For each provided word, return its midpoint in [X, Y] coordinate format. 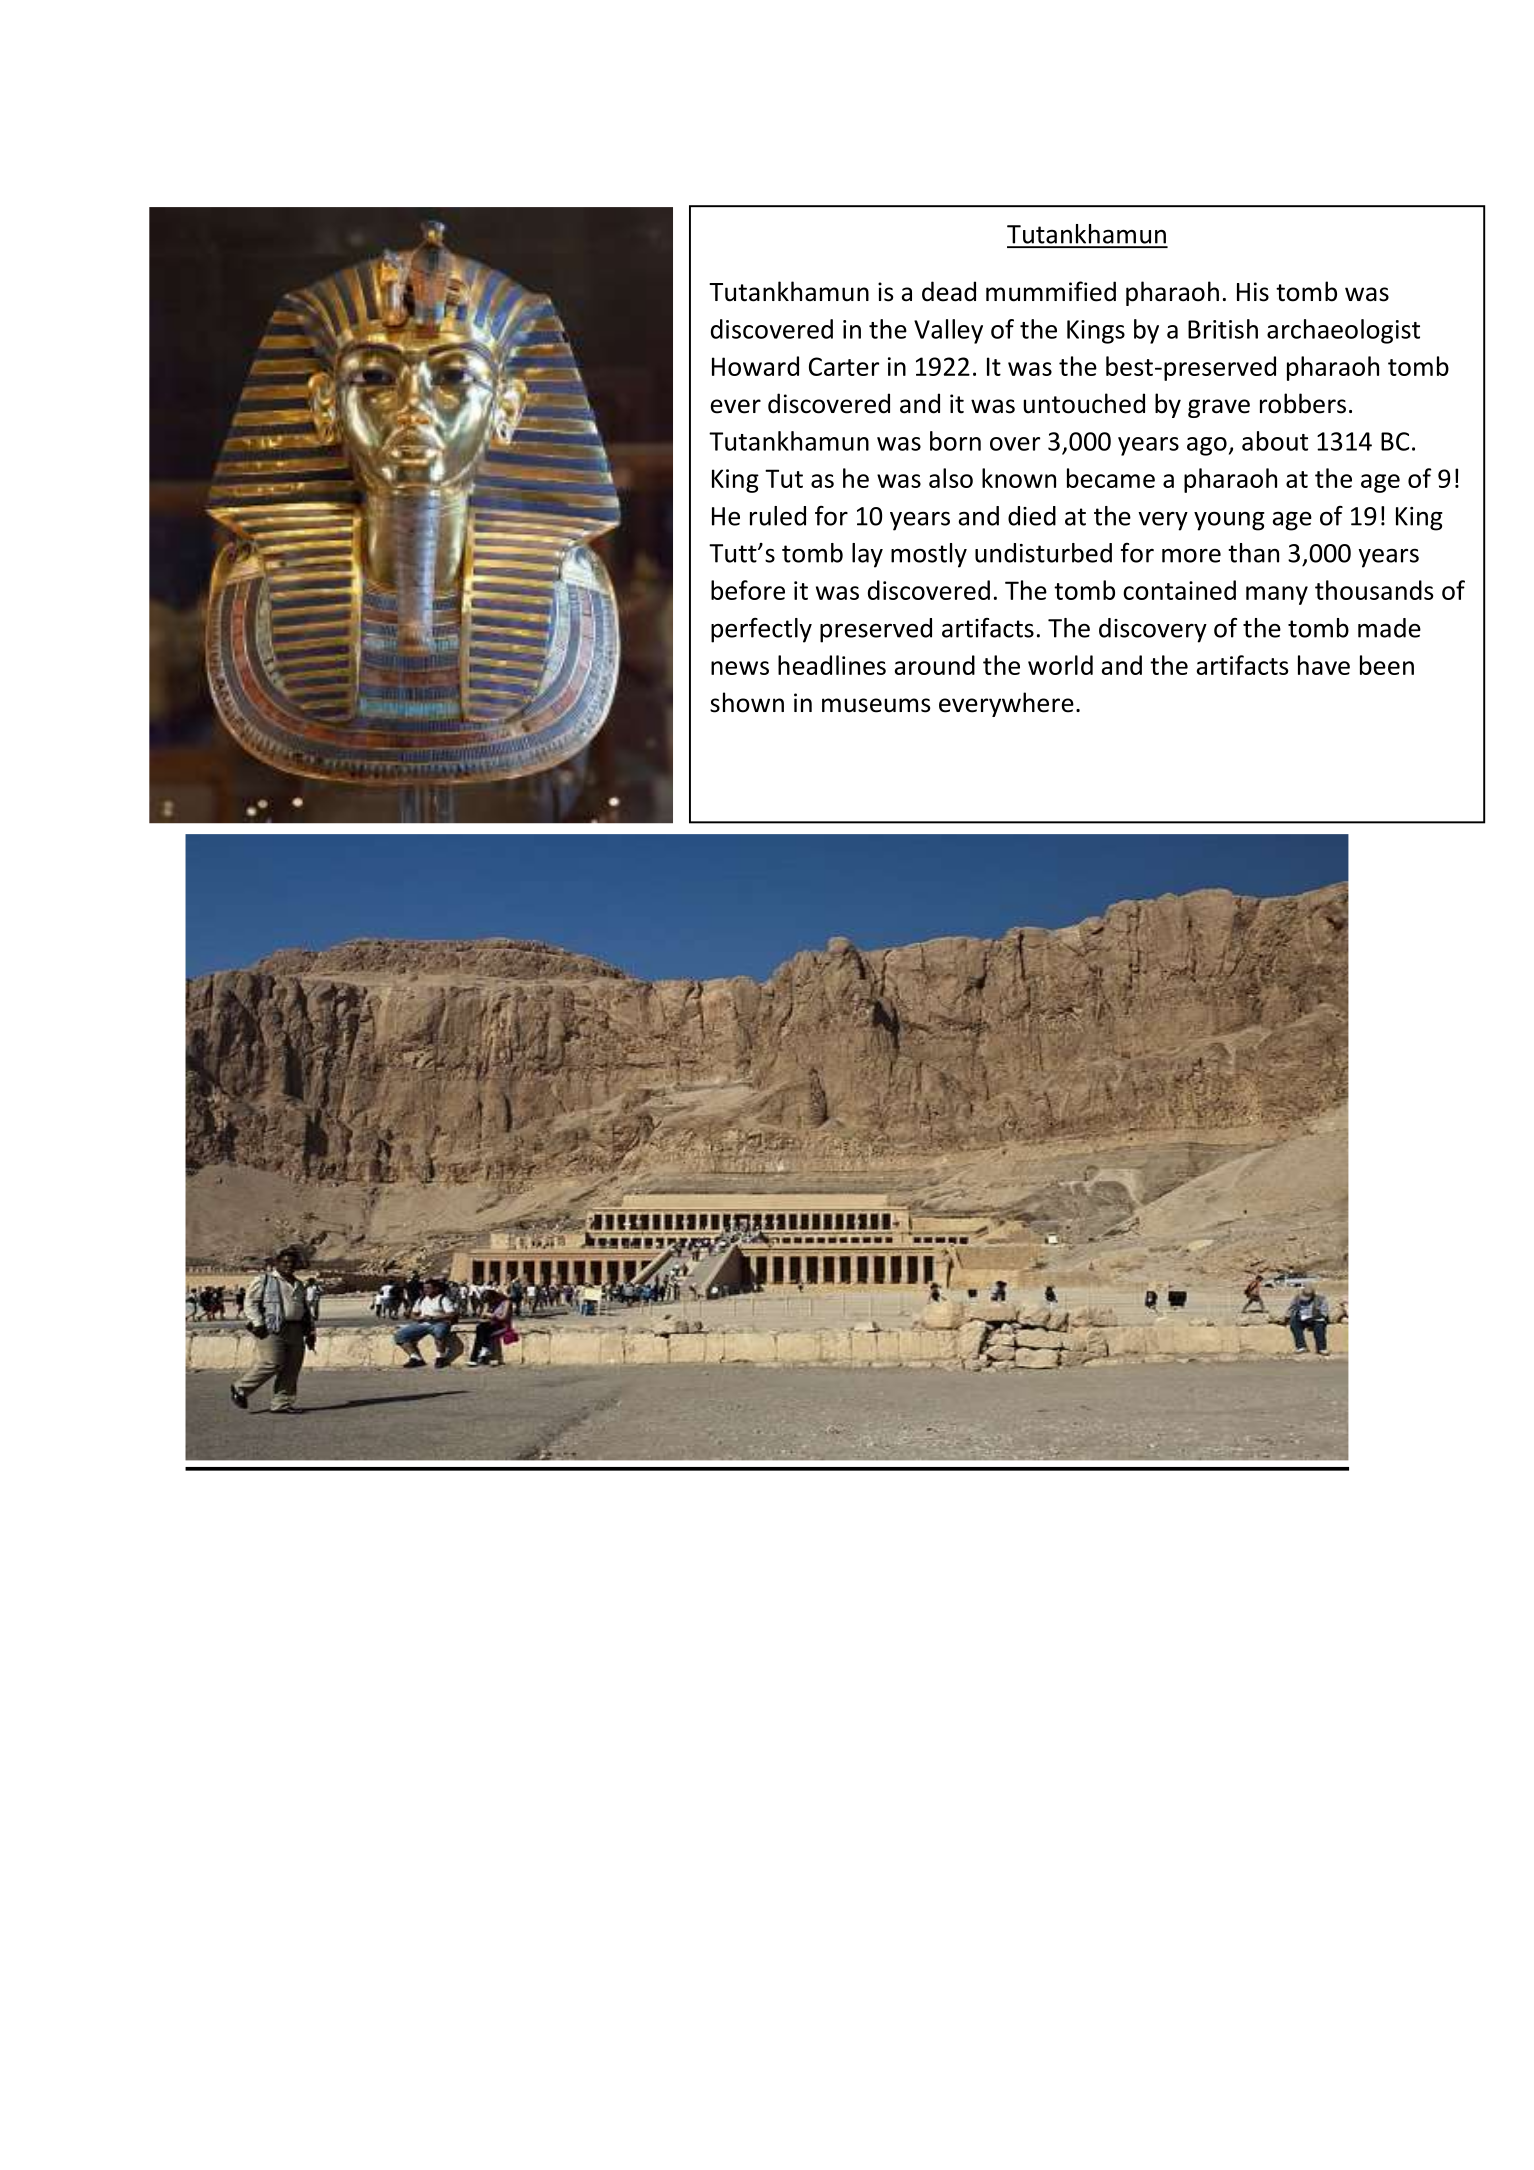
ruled [778, 516]
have [1324, 665]
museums [876, 705]
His [1253, 292]
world [1060, 665]
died [1032, 516]
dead [949, 291]
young [1229, 521]
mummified [1051, 291]
